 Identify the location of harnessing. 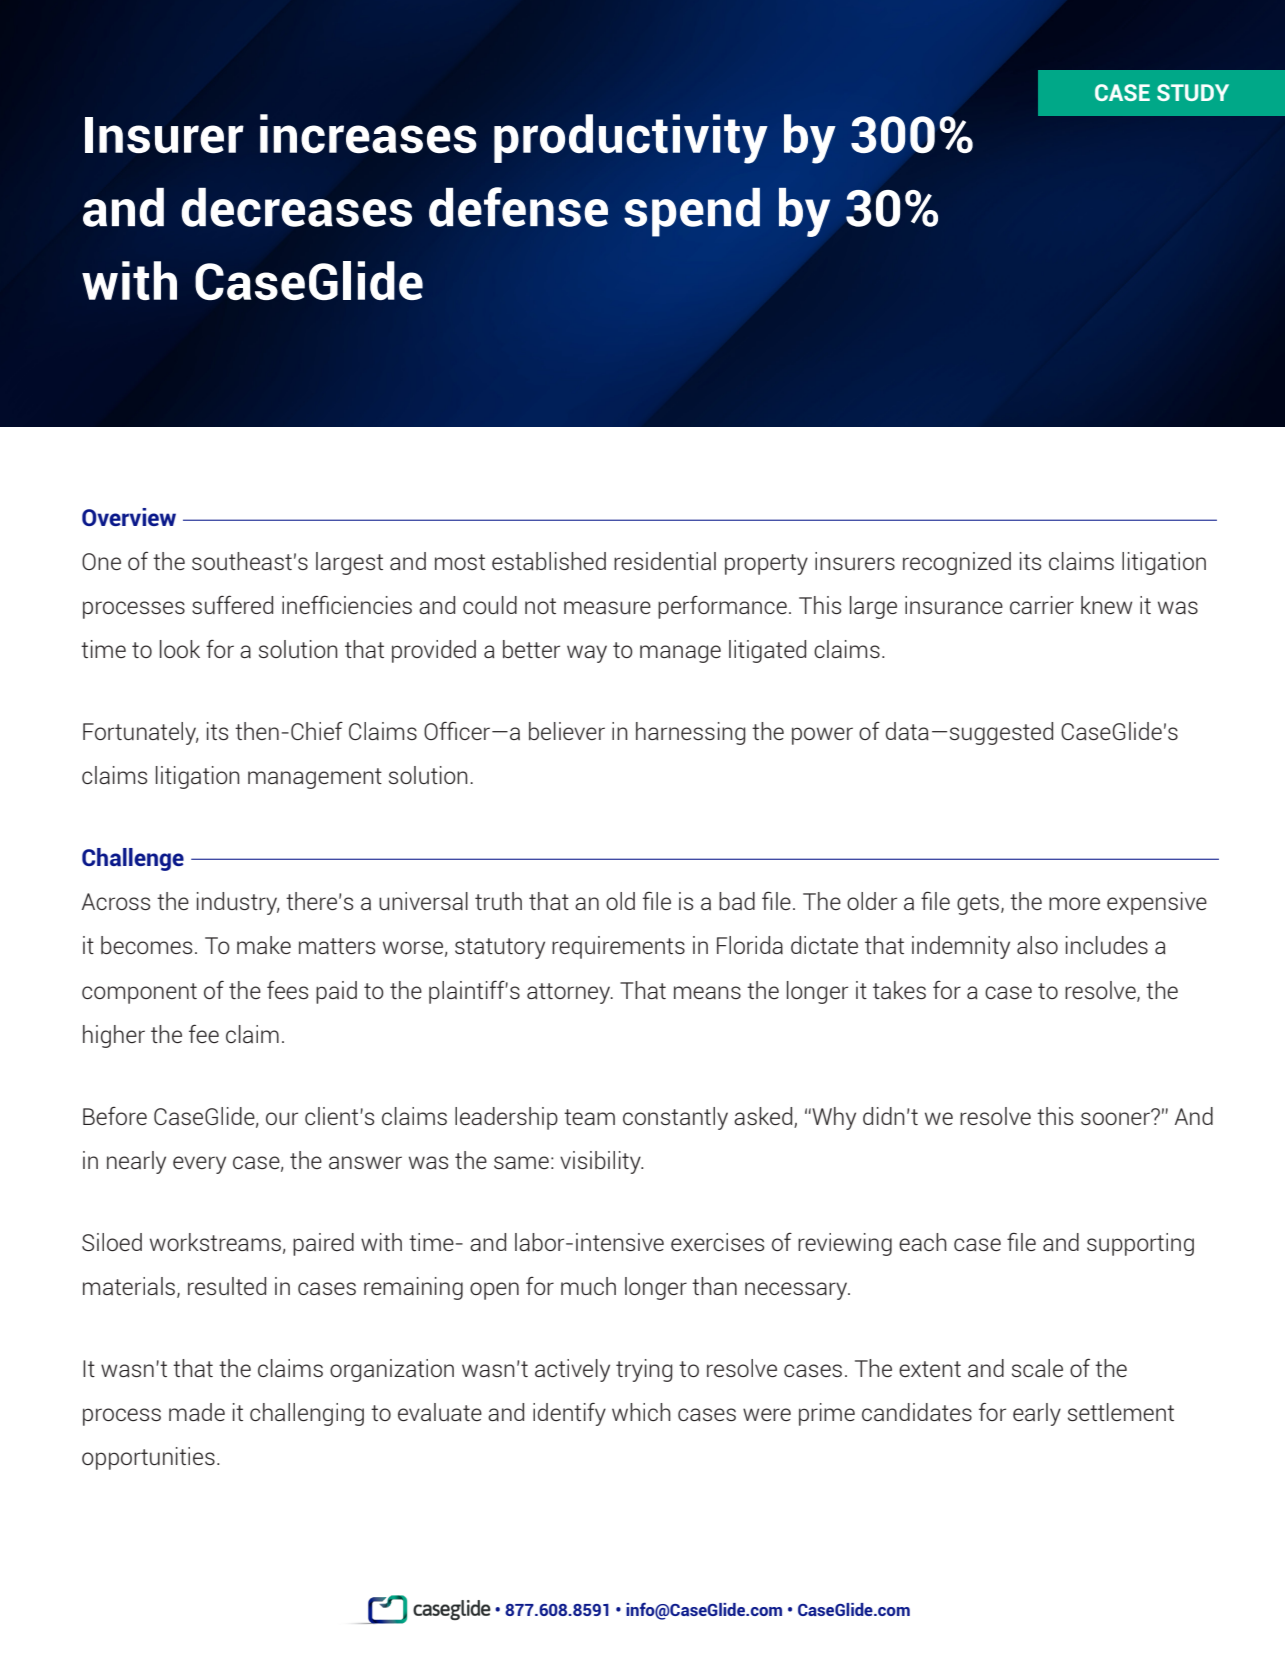
(690, 733).
